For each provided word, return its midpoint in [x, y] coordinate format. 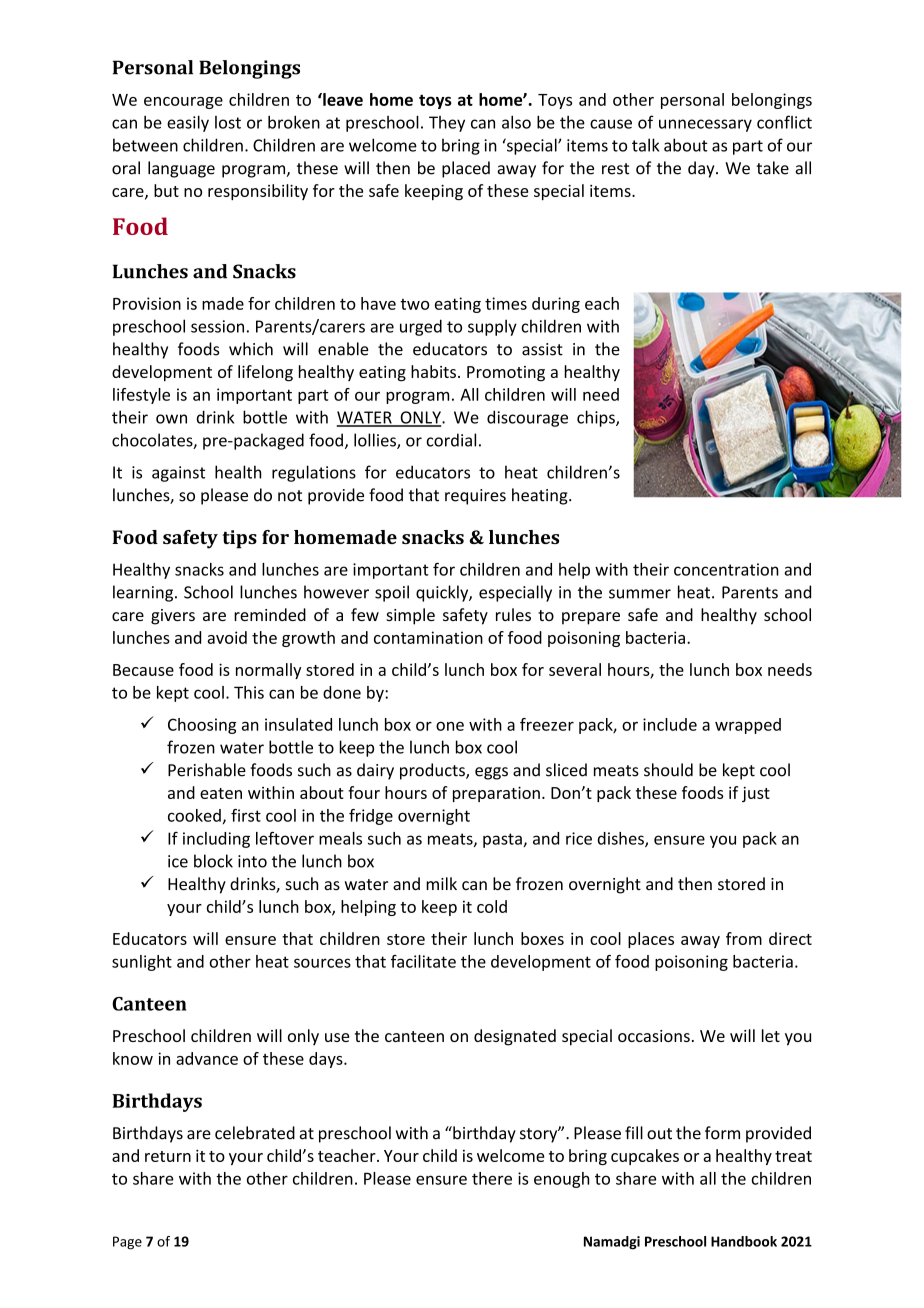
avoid [227, 637]
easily [188, 123]
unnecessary [705, 125]
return [168, 1156]
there [492, 1178]
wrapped [748, 726]
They [447, 124]
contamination [428, 637]
